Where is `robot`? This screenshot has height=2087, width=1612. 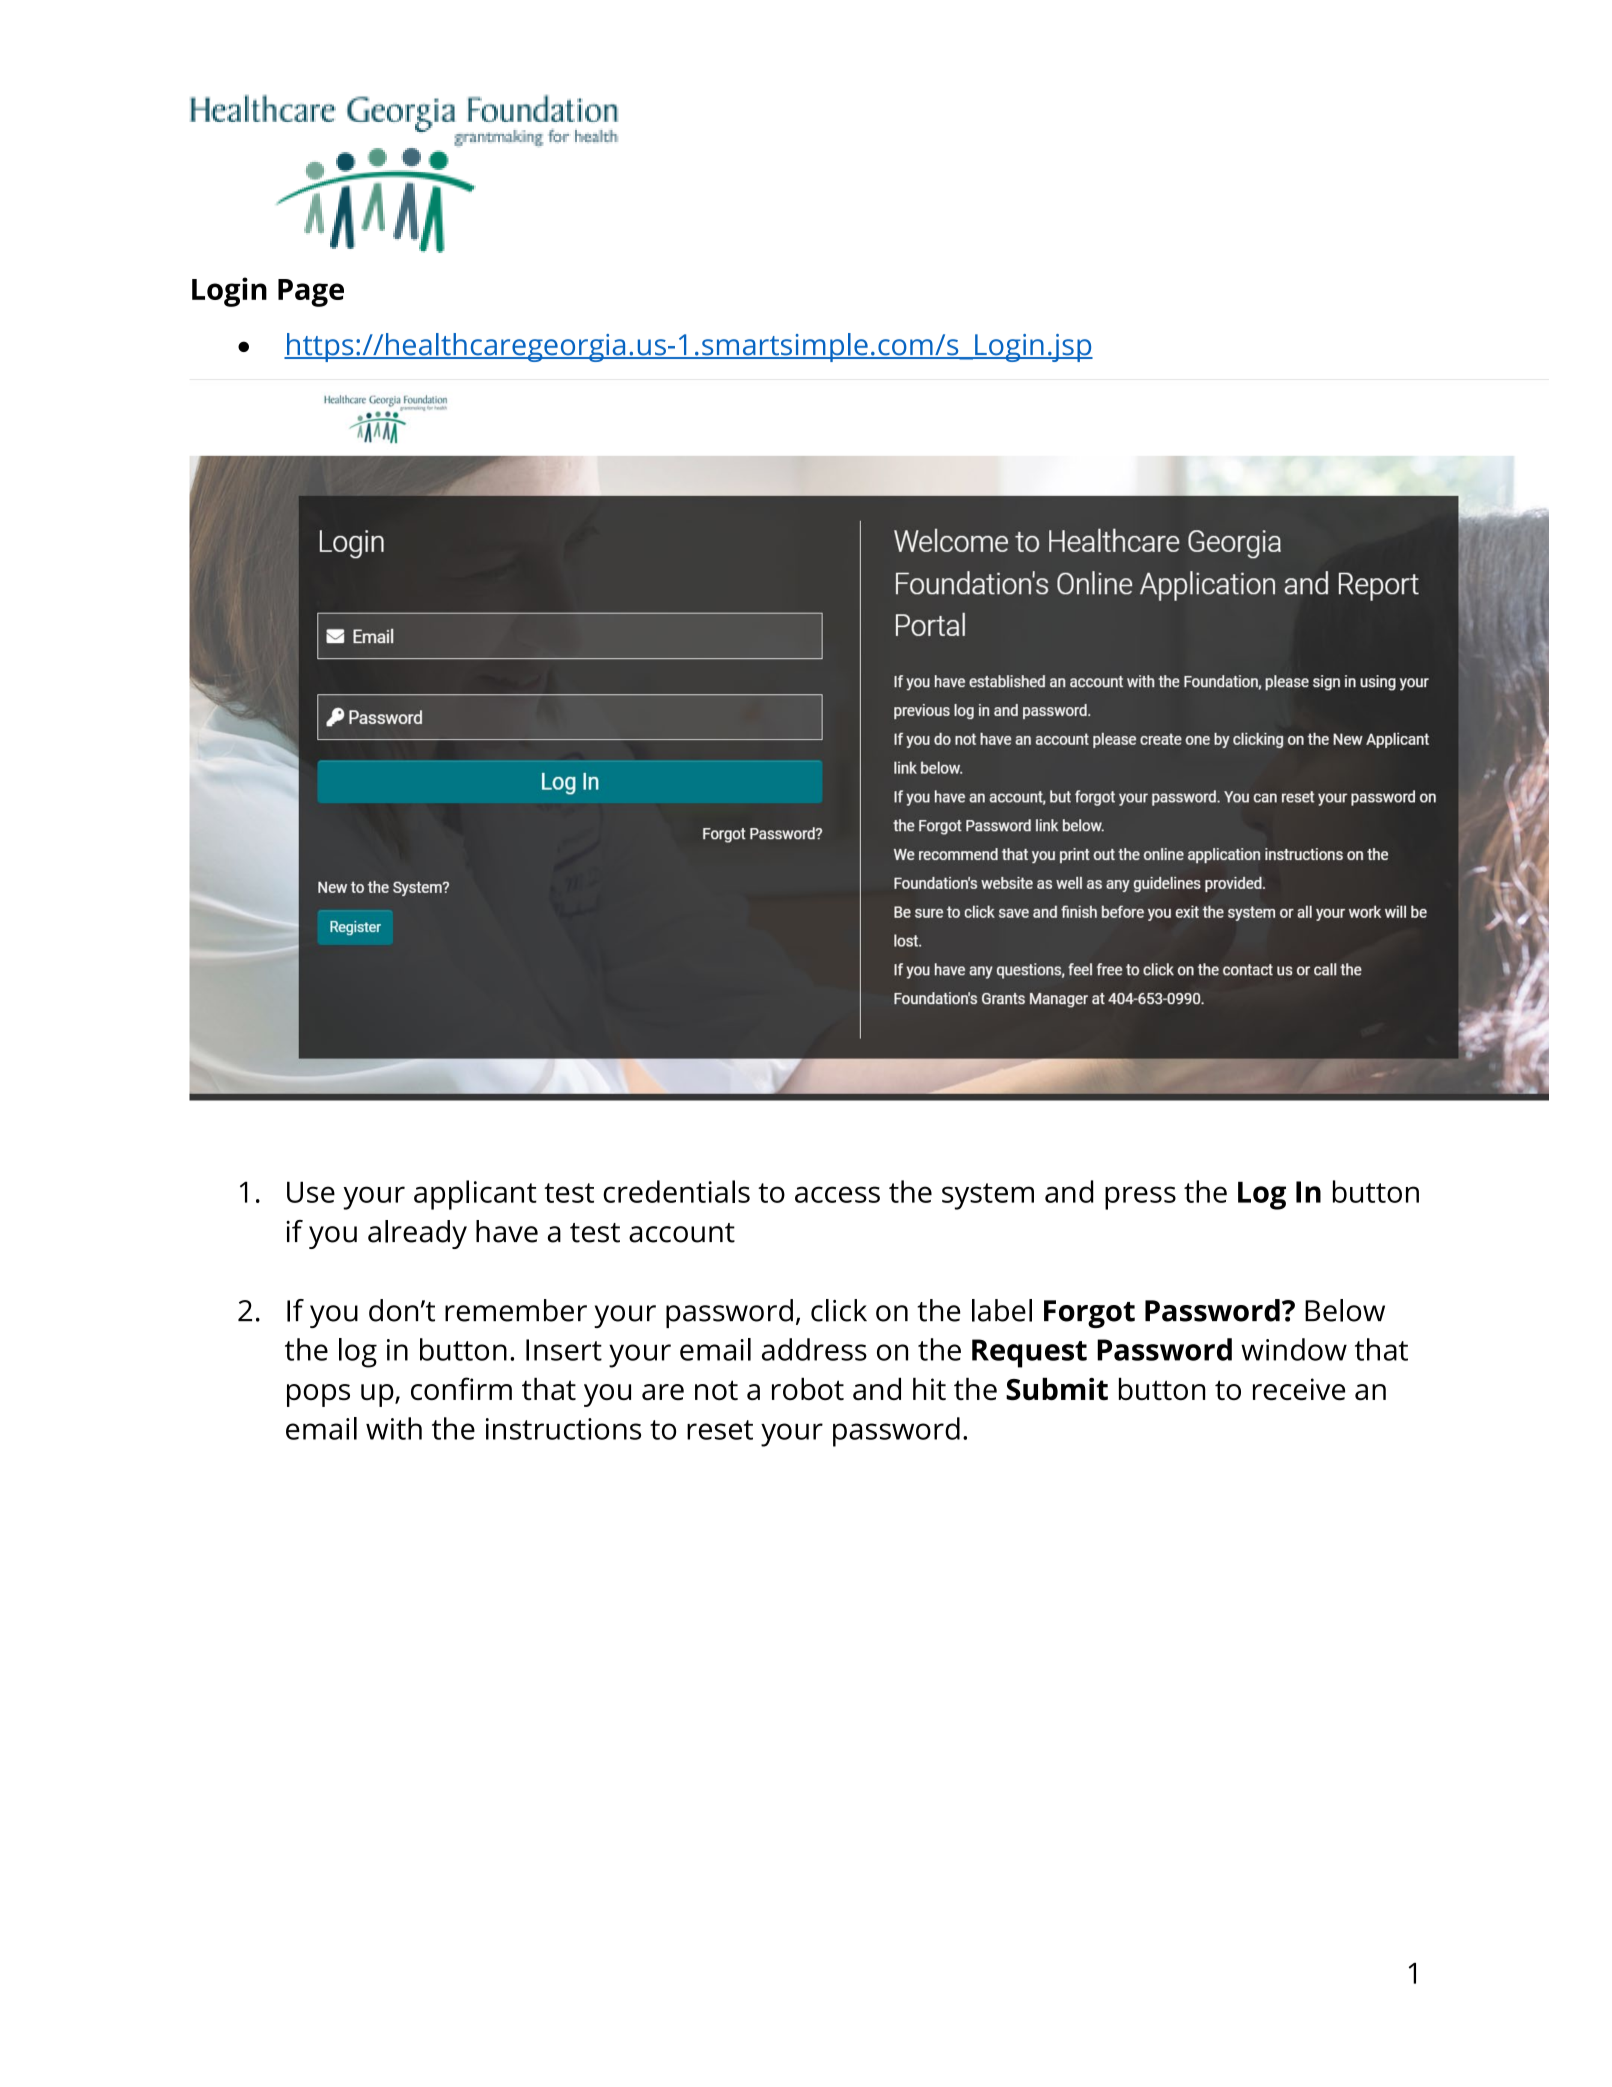
robot is located at coordinates (808, 1389).
